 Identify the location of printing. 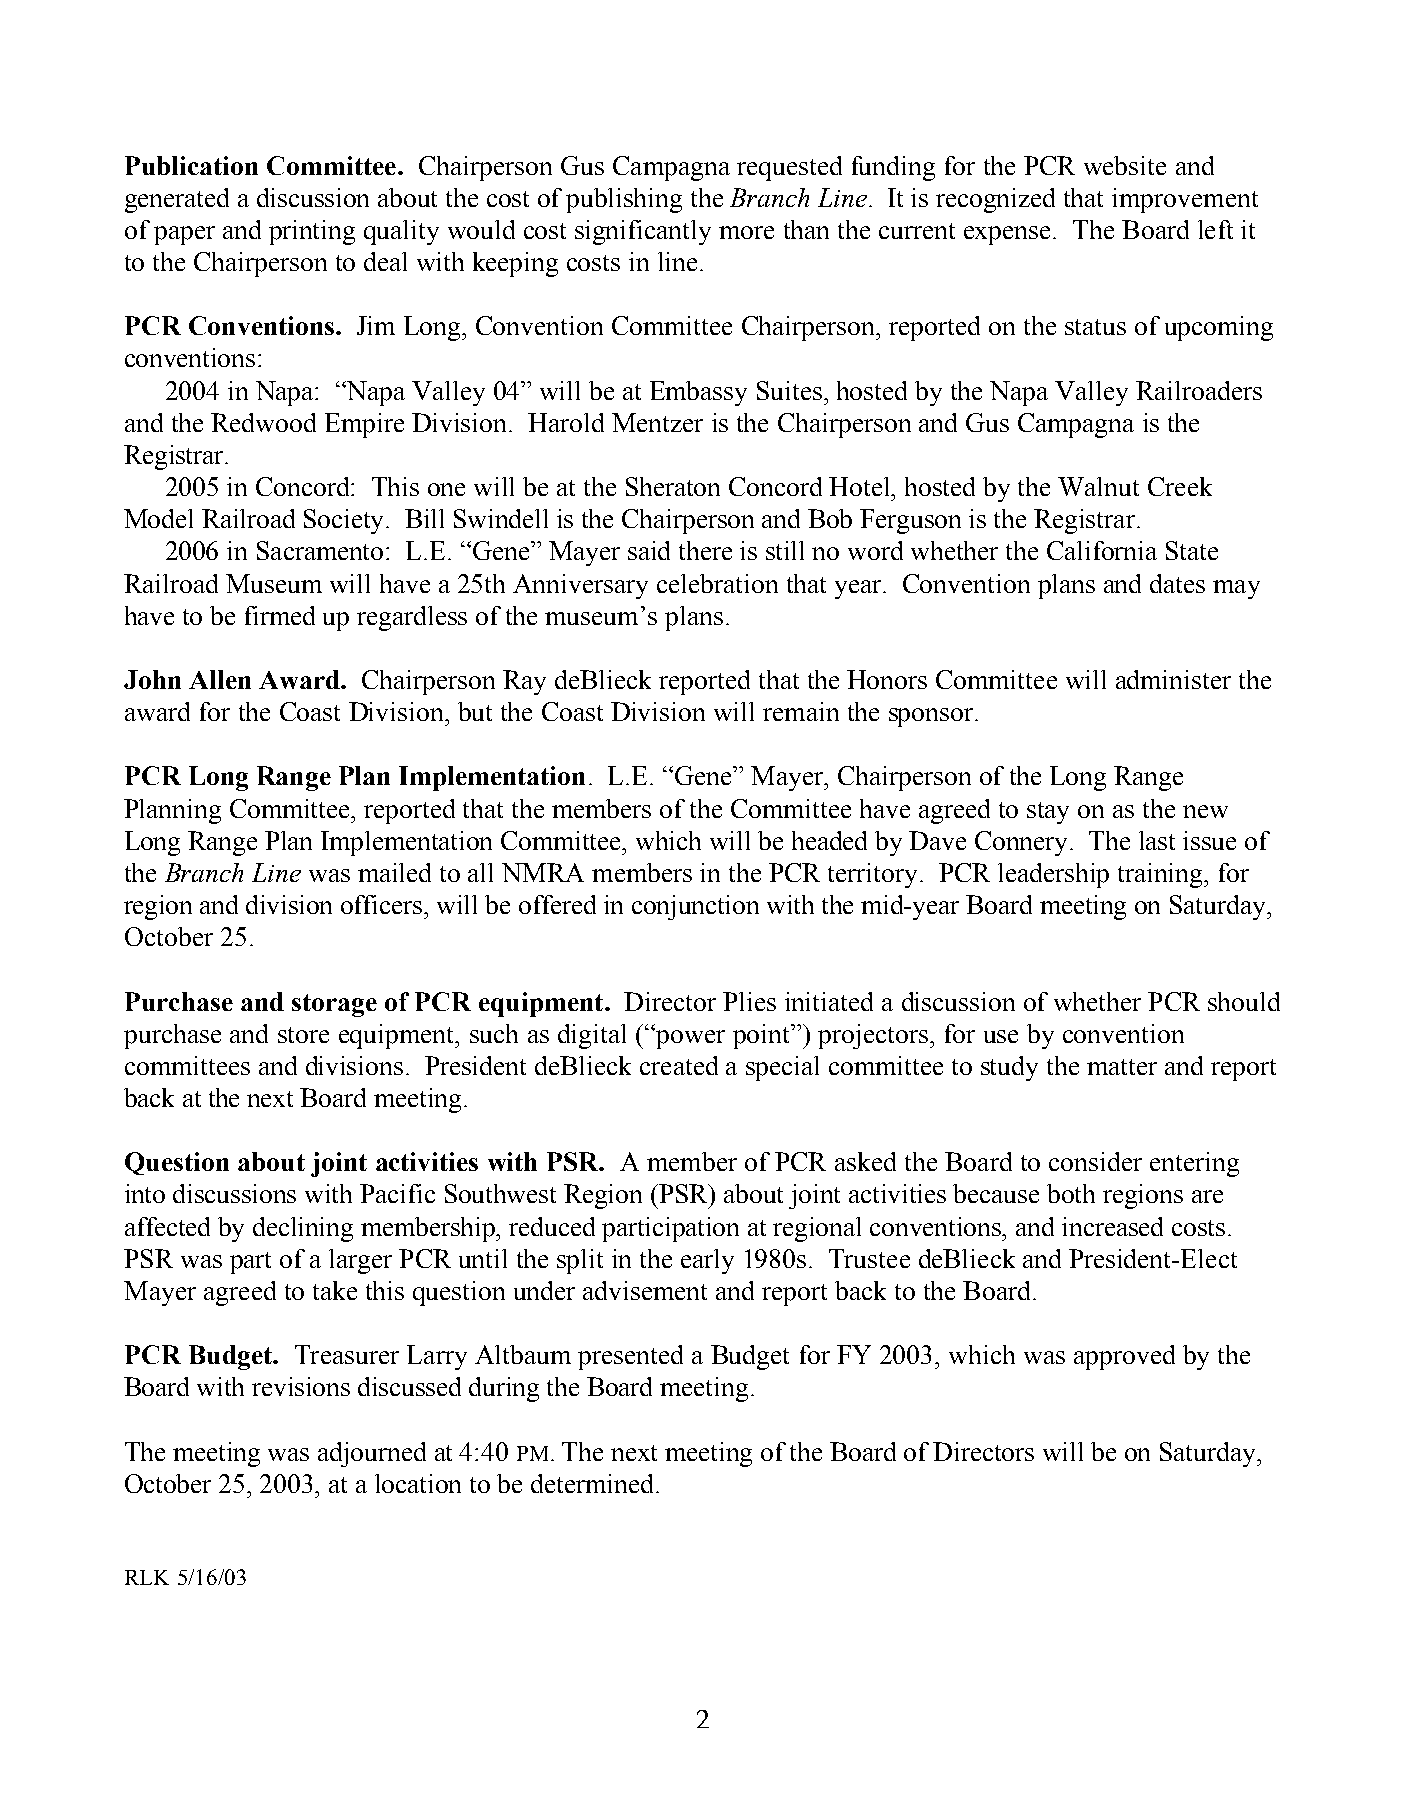
(312, 232).
